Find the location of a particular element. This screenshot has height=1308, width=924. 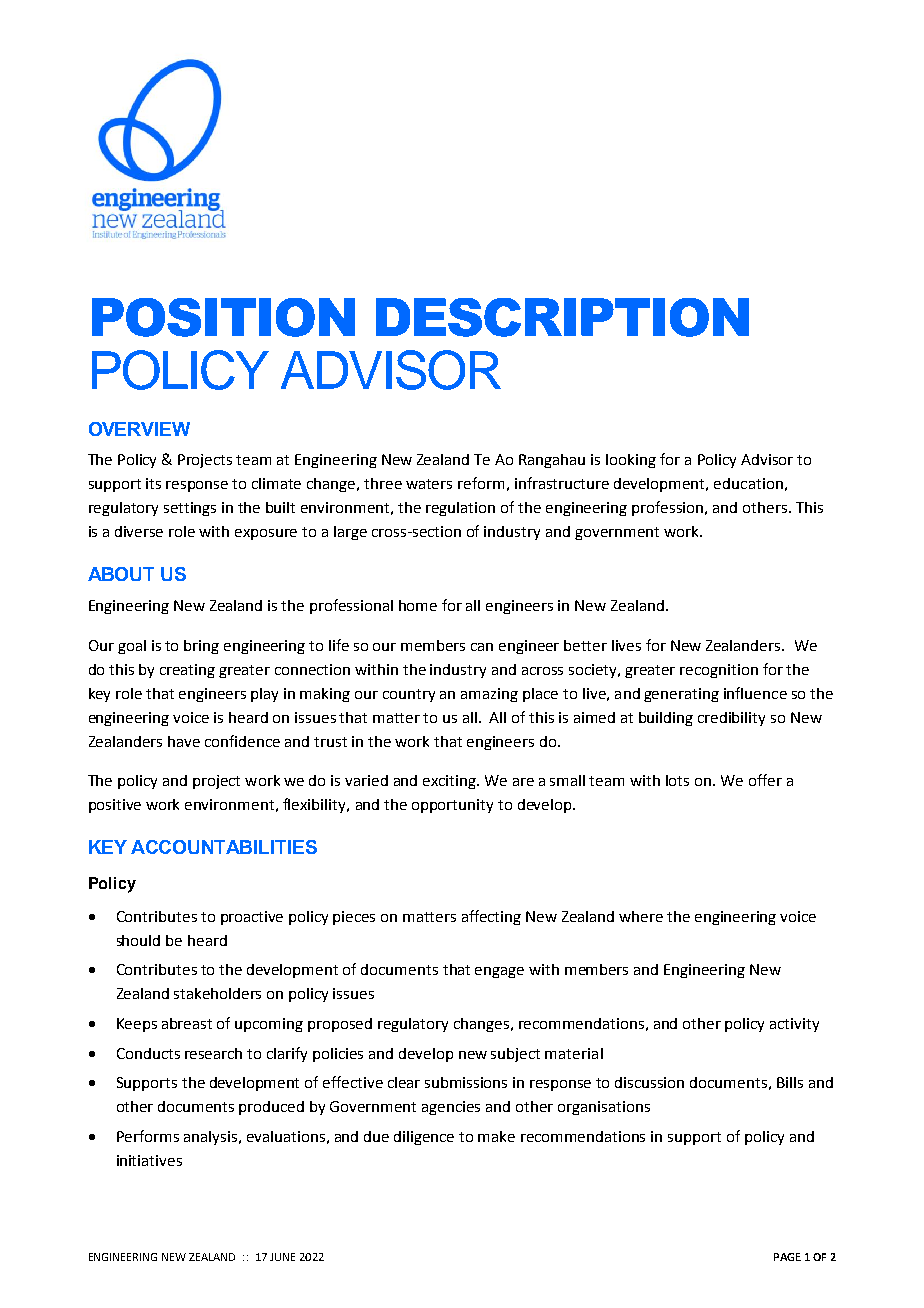

JUNE is located at coordinates (282, 1257).
